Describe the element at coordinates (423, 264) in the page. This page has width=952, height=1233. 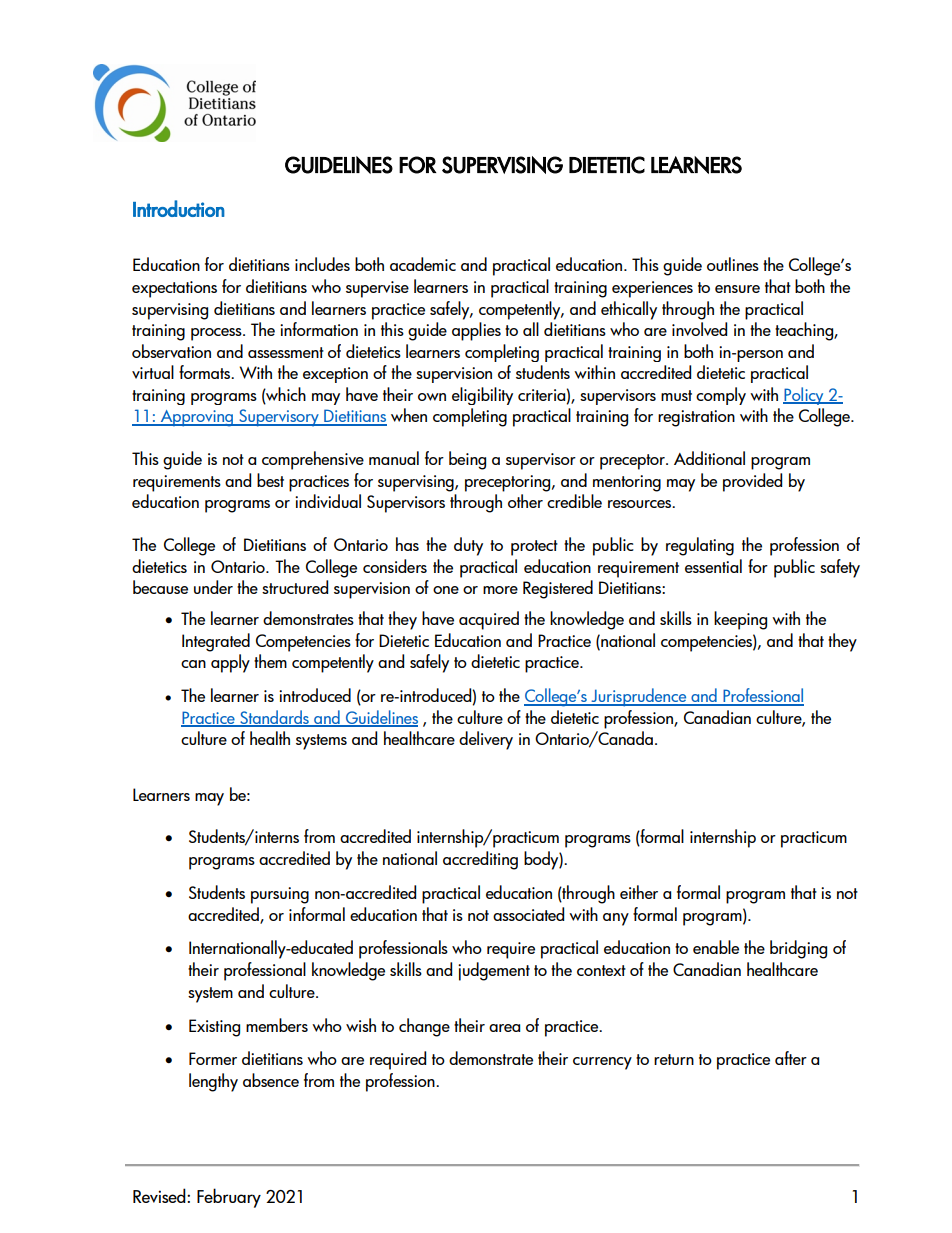
I see `academic` at that location.
